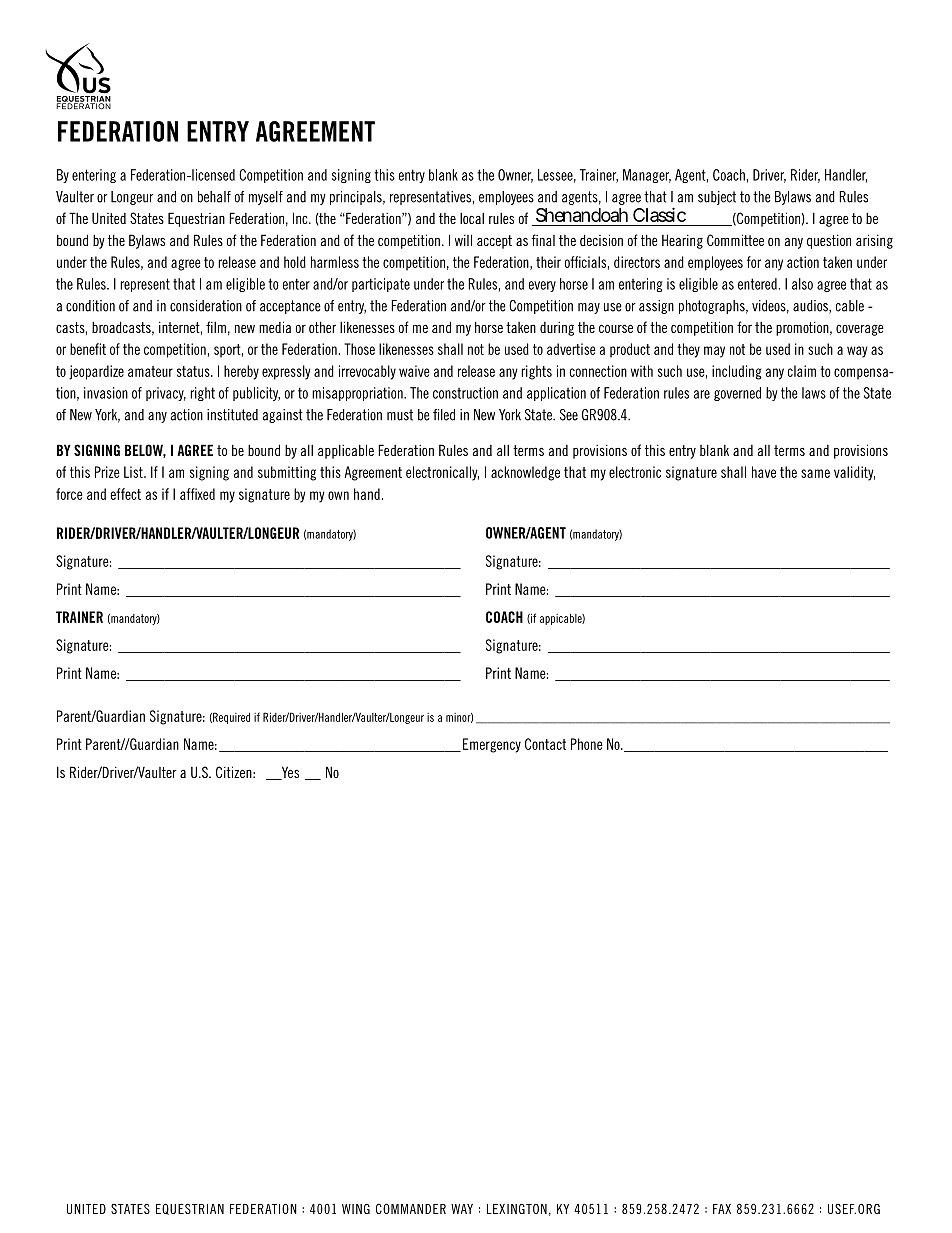 The height and width of the page is (1233, 952). What do you see at coordinates (197, 494) in the page?
I see `affixed` at bounding box center [197, 494].
